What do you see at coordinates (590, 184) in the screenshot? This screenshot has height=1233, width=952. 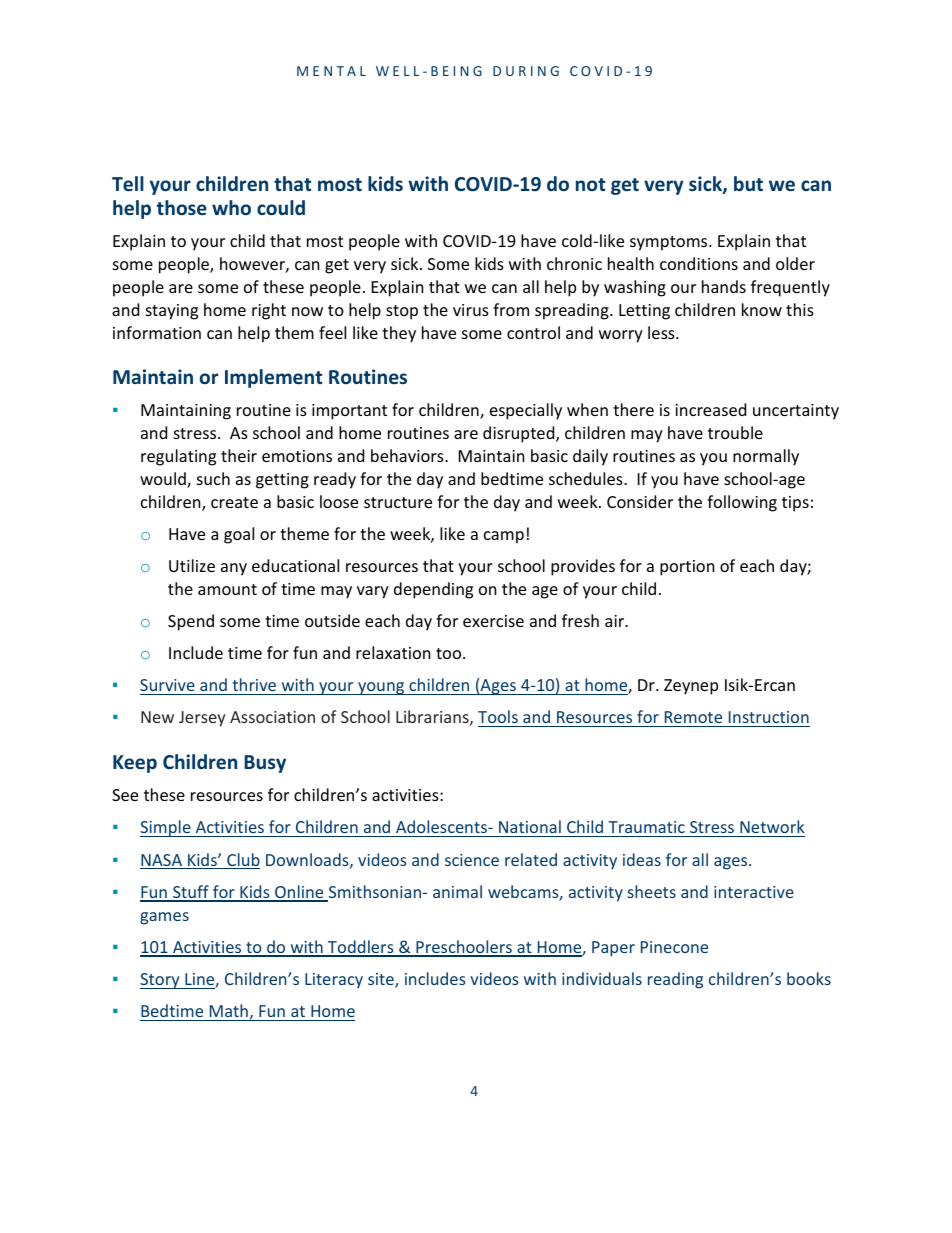 I see `not` at bounding box center [590, 184].
